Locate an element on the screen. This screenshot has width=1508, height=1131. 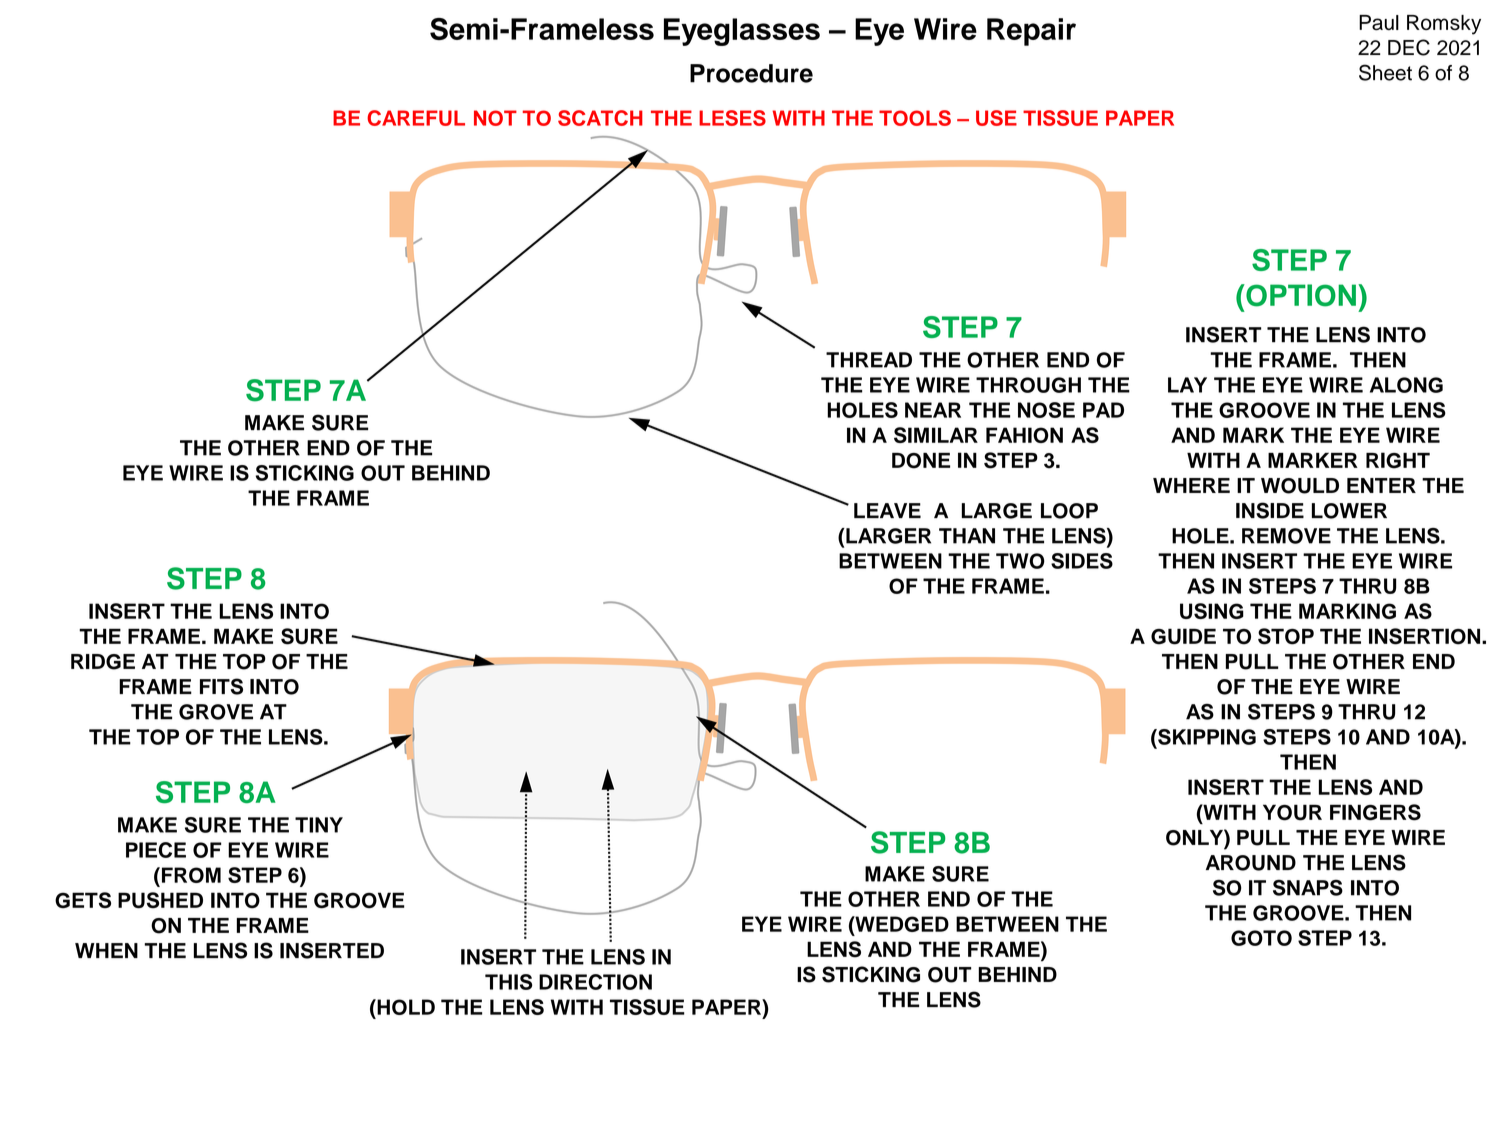
CAREFUL is located at coordinates (416, 118).
